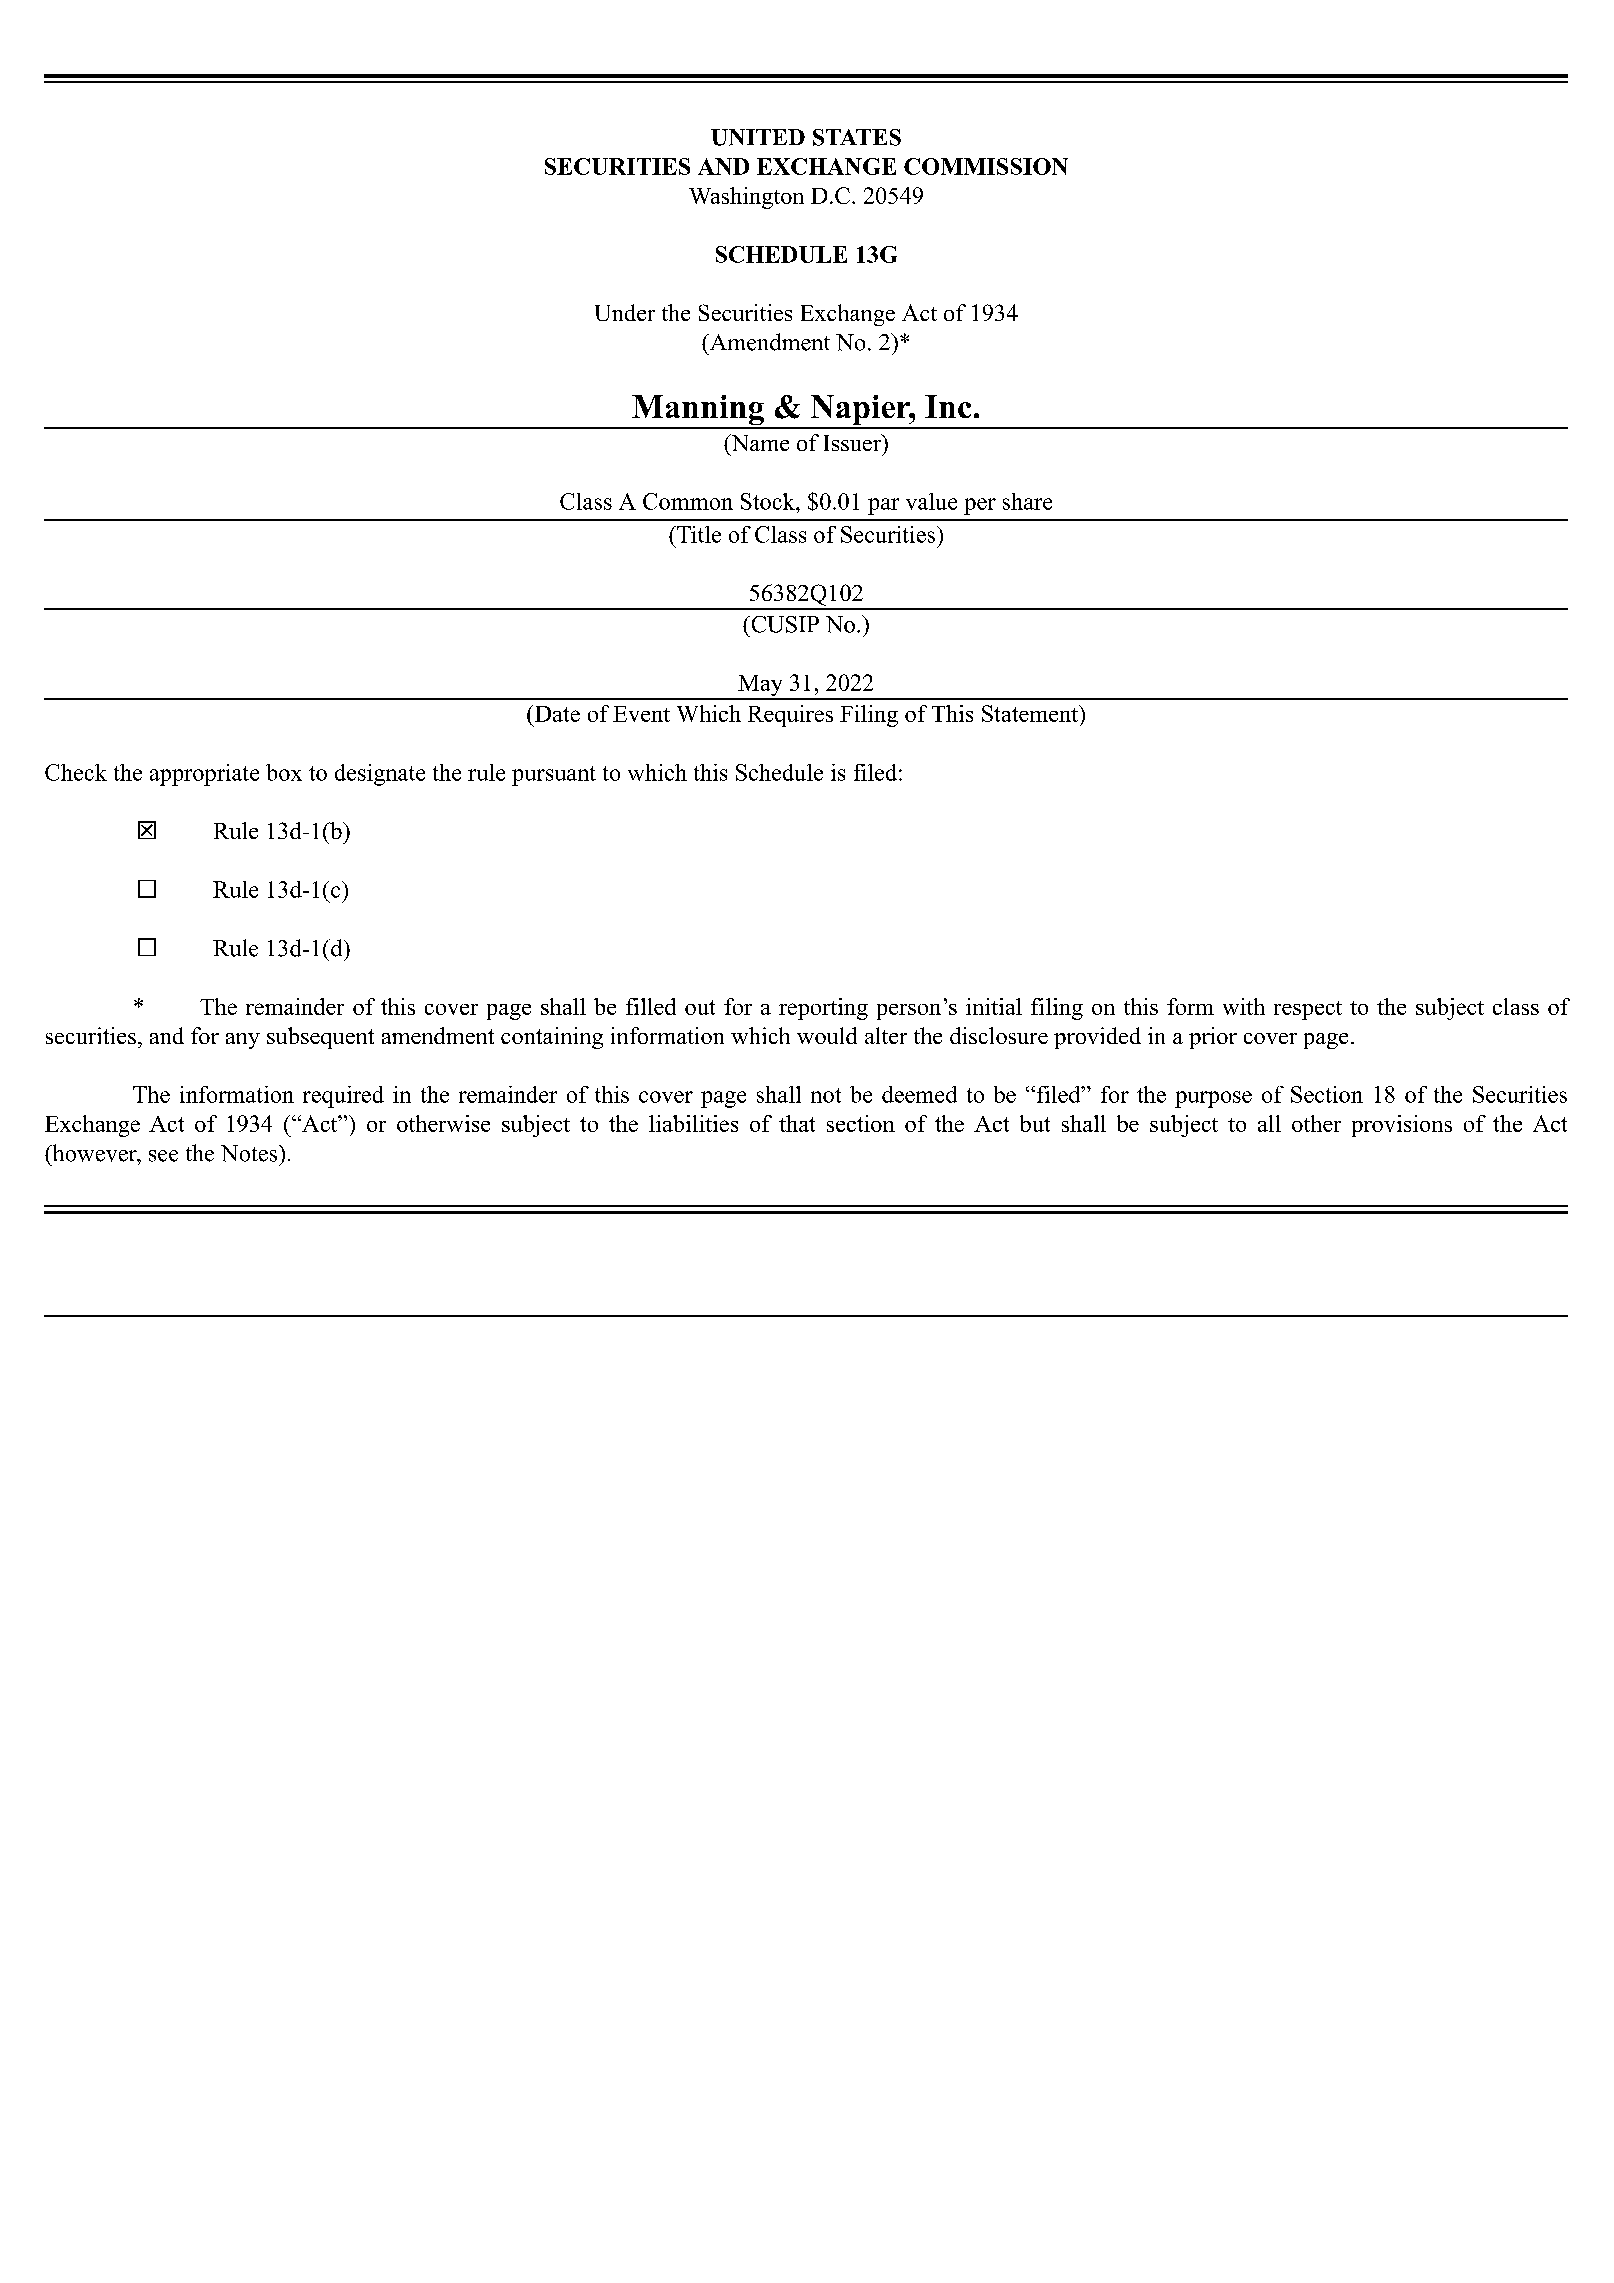 This screenshot has width=1614, height=2283. Describe the element at coordinates (746, 198) in the screenshot. I see `Washington` at that location.
